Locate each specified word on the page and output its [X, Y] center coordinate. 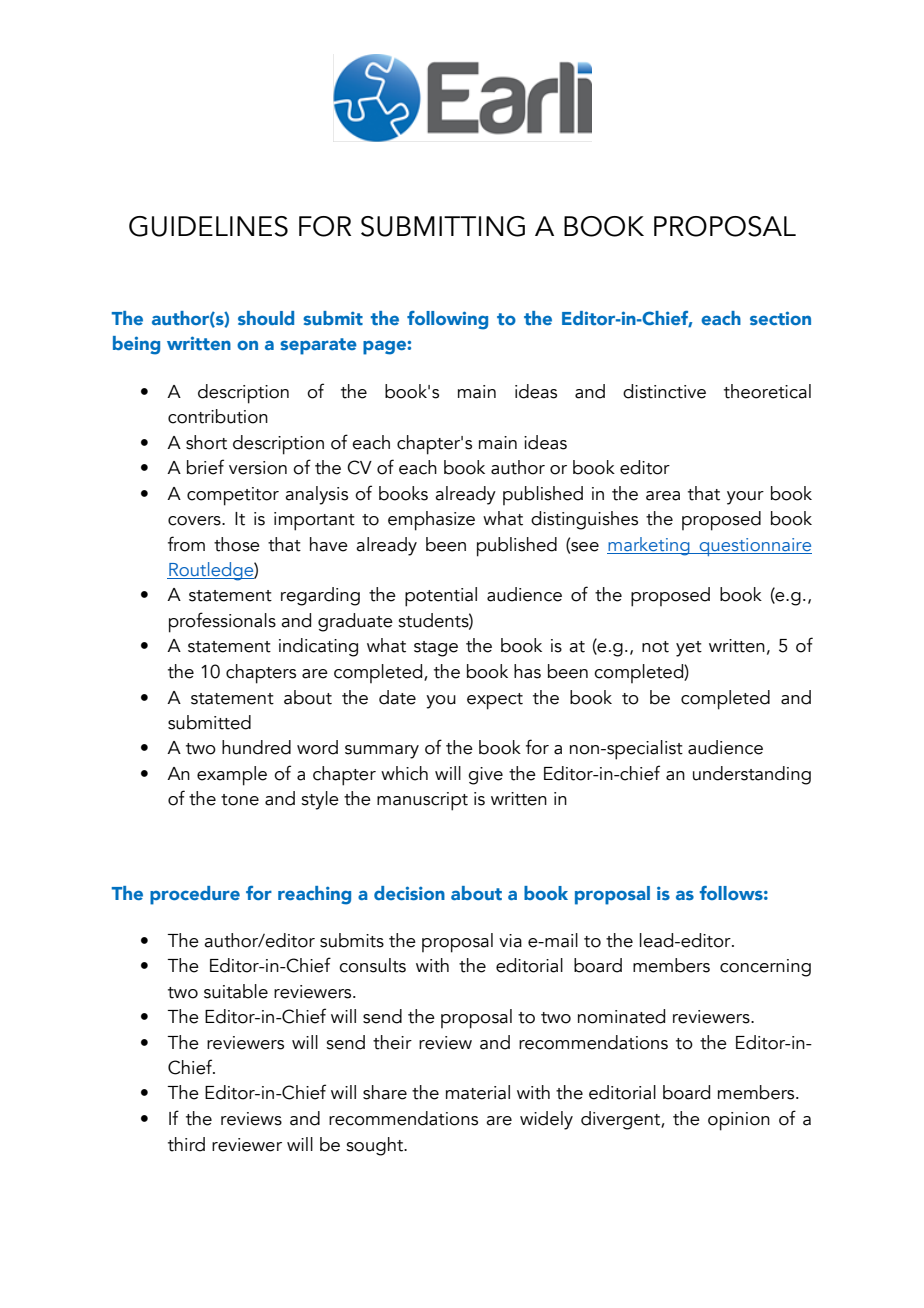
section [780, 318]
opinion [739, 1121]
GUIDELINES [208, 226]
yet [689, 649]
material [478, 1092]
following [447, 320]
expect [495, 701]
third [186, 1144]
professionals [222, 622]
